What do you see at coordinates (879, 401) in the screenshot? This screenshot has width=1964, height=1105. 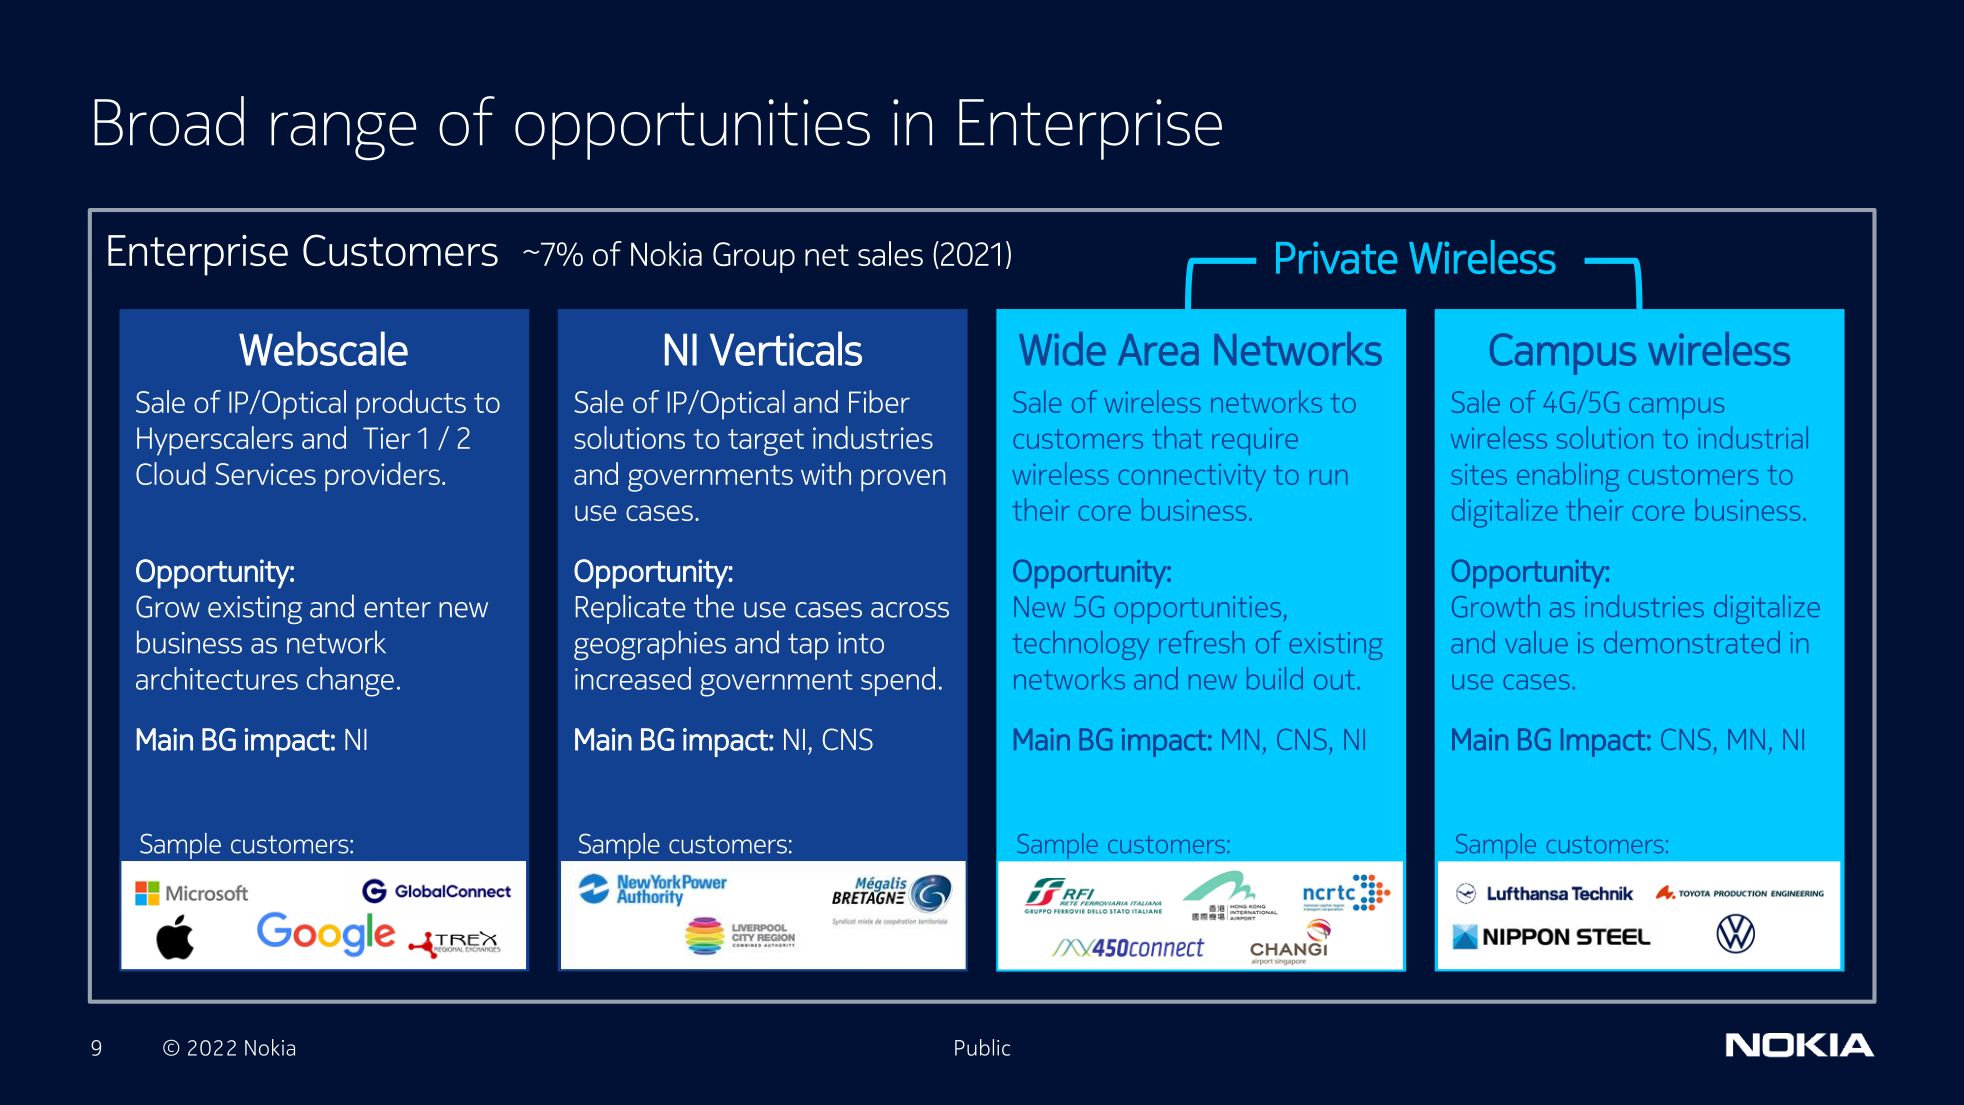 I see `Fiber` at bounding box center [879, 401].
